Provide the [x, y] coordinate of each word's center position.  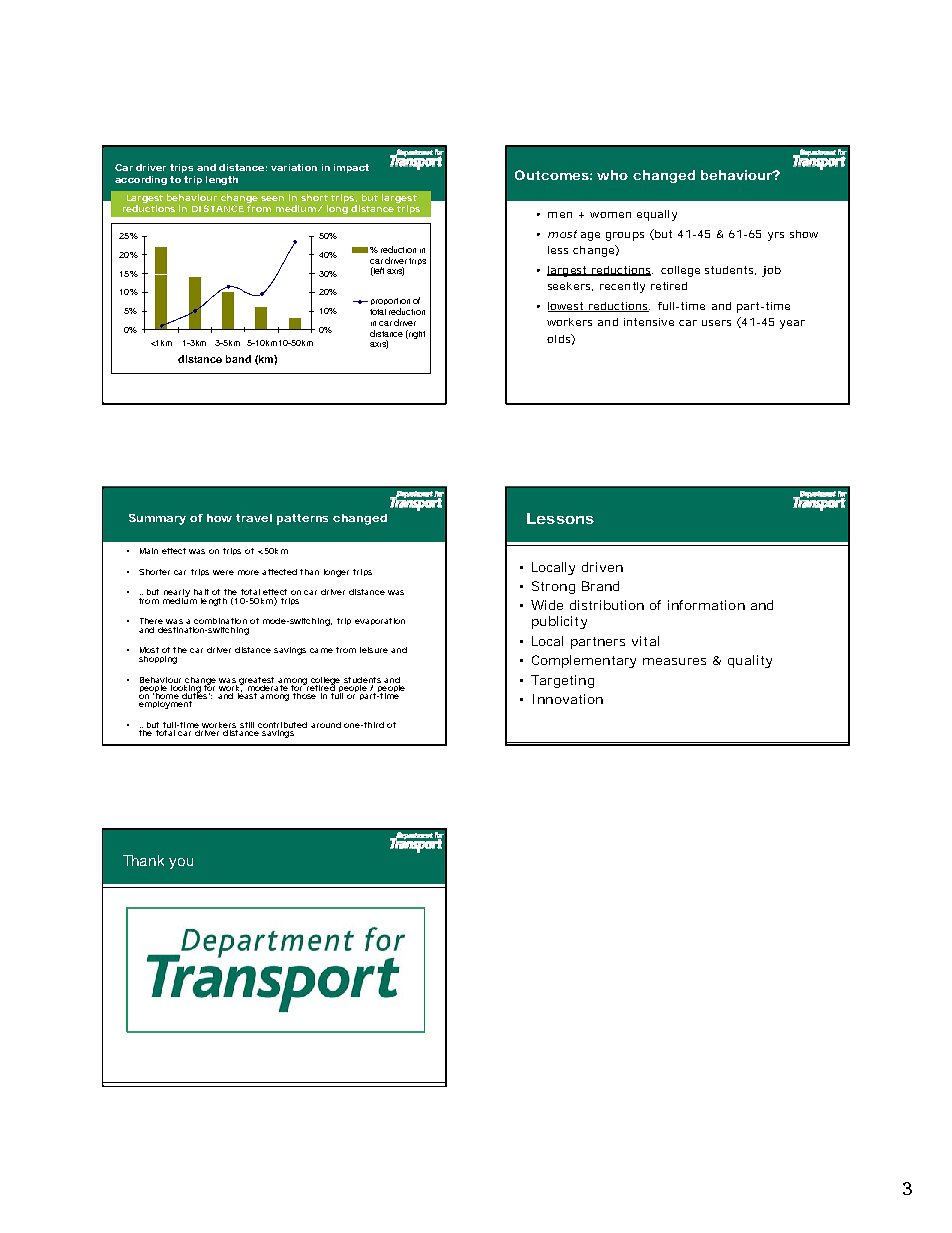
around [326, 725]
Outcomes [552, 175]
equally [657, 215]
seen [272, 198]
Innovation [568, 699]
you [181, 863]
